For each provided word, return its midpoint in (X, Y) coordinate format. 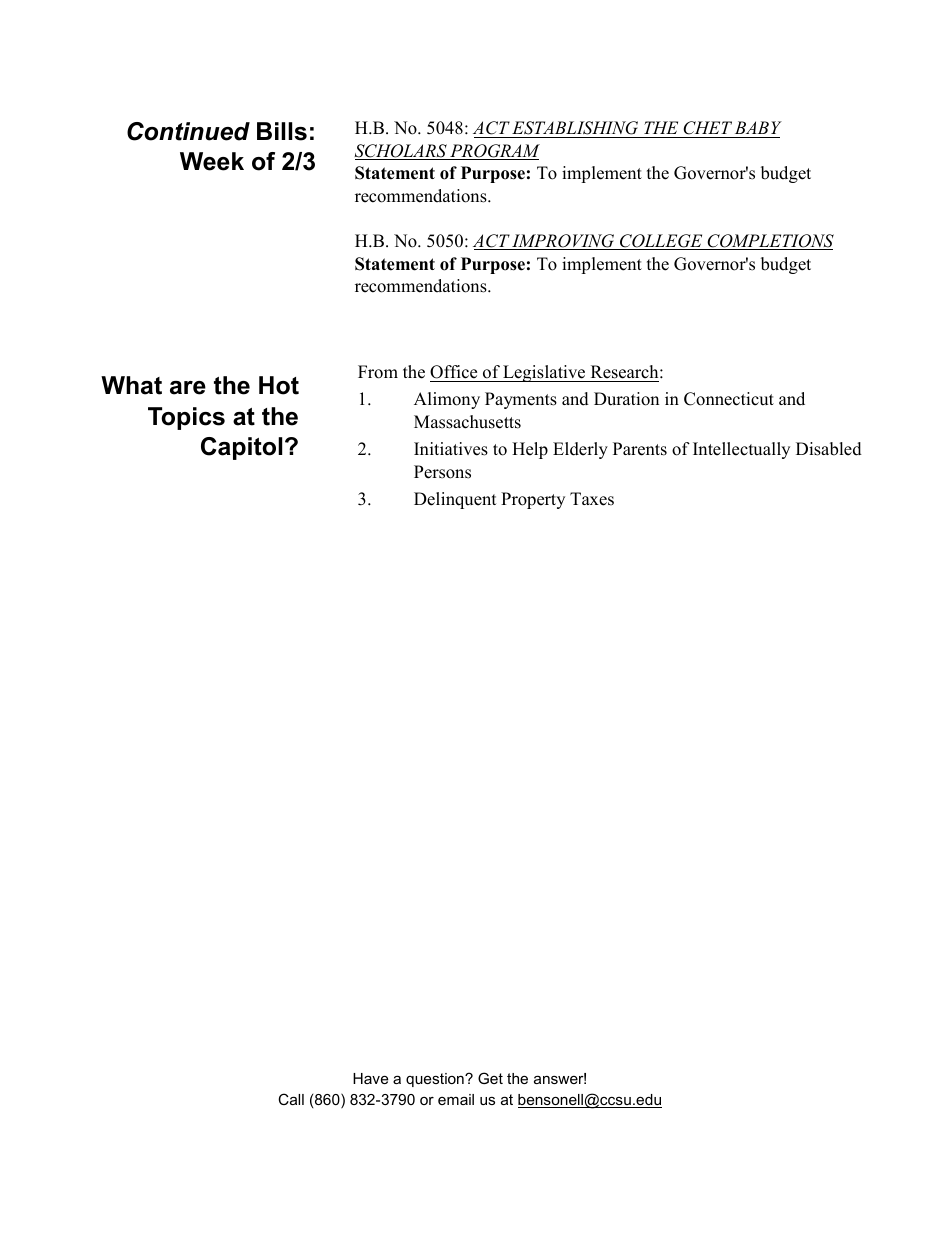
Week (212, 161)
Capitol (241, 448)
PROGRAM (494, 152)
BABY (758, 127)
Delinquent (455, 500)
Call (291, 1099)
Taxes (592, 499)
